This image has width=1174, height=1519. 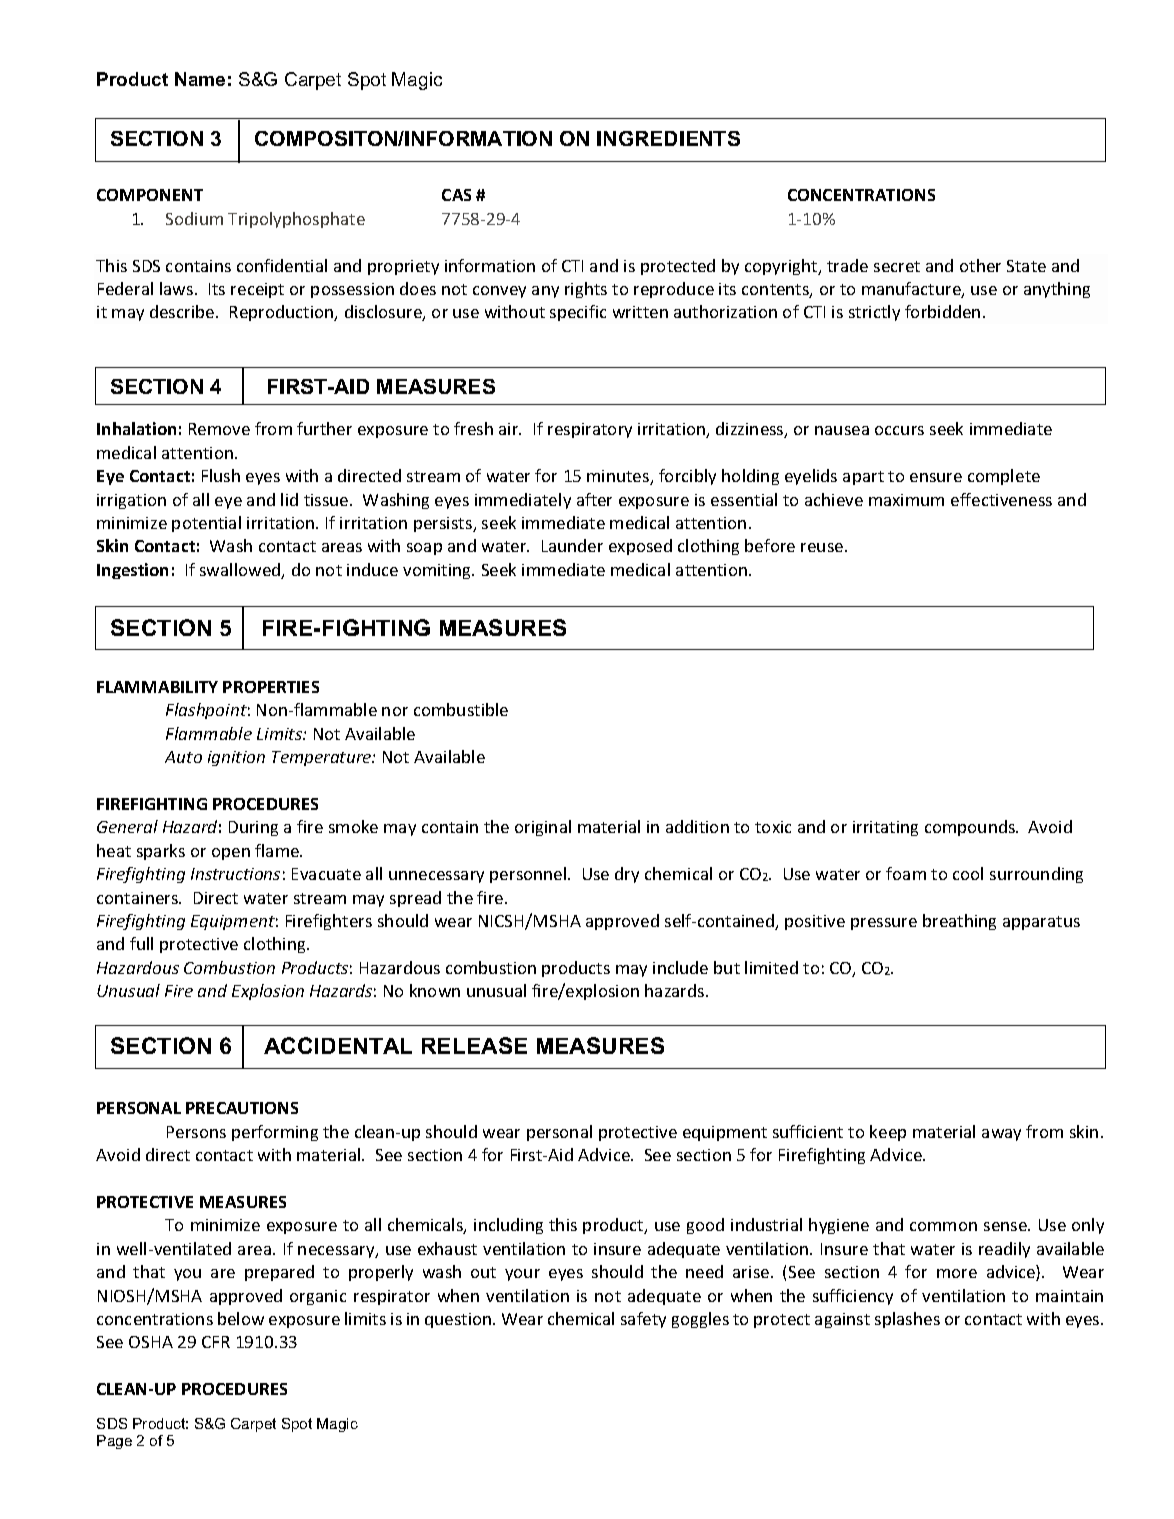 I want to click on splashes, so click(x=907, y=1320).
